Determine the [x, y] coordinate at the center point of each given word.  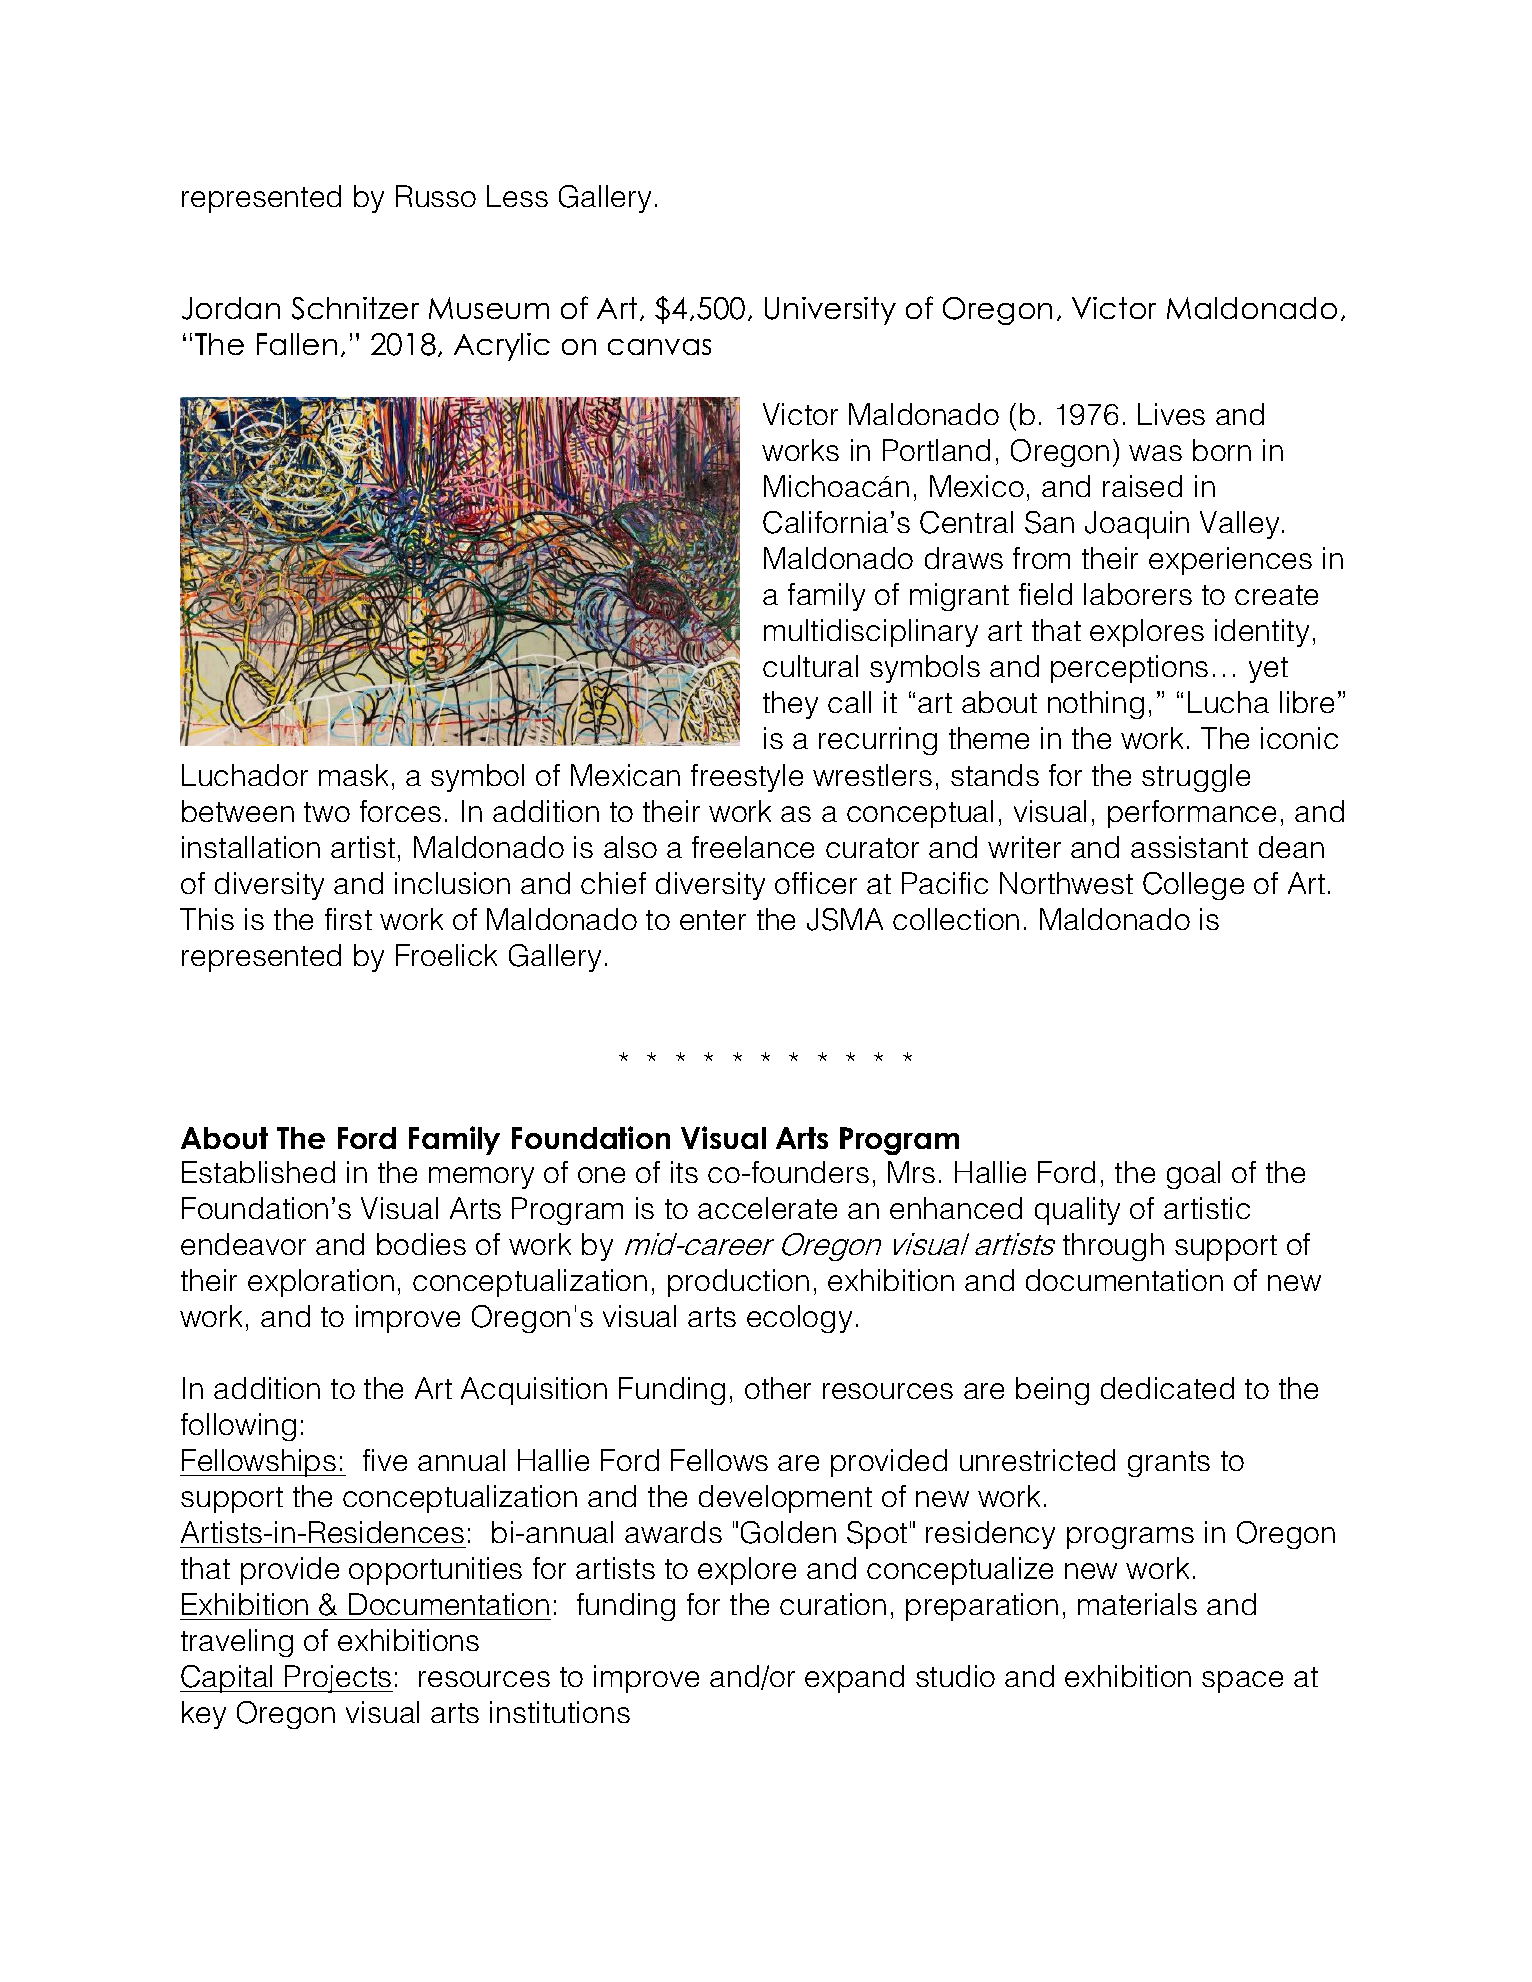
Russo [436, 196]
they [790, 705]
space [1242, 1682]
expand [854, 1679]
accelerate [767, 1208]
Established [258, 1172]
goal [1193, 1175]
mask [353, 775]
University [830, 311]
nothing [1096, 705]
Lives [1171, 414]
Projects [338, 1679]
